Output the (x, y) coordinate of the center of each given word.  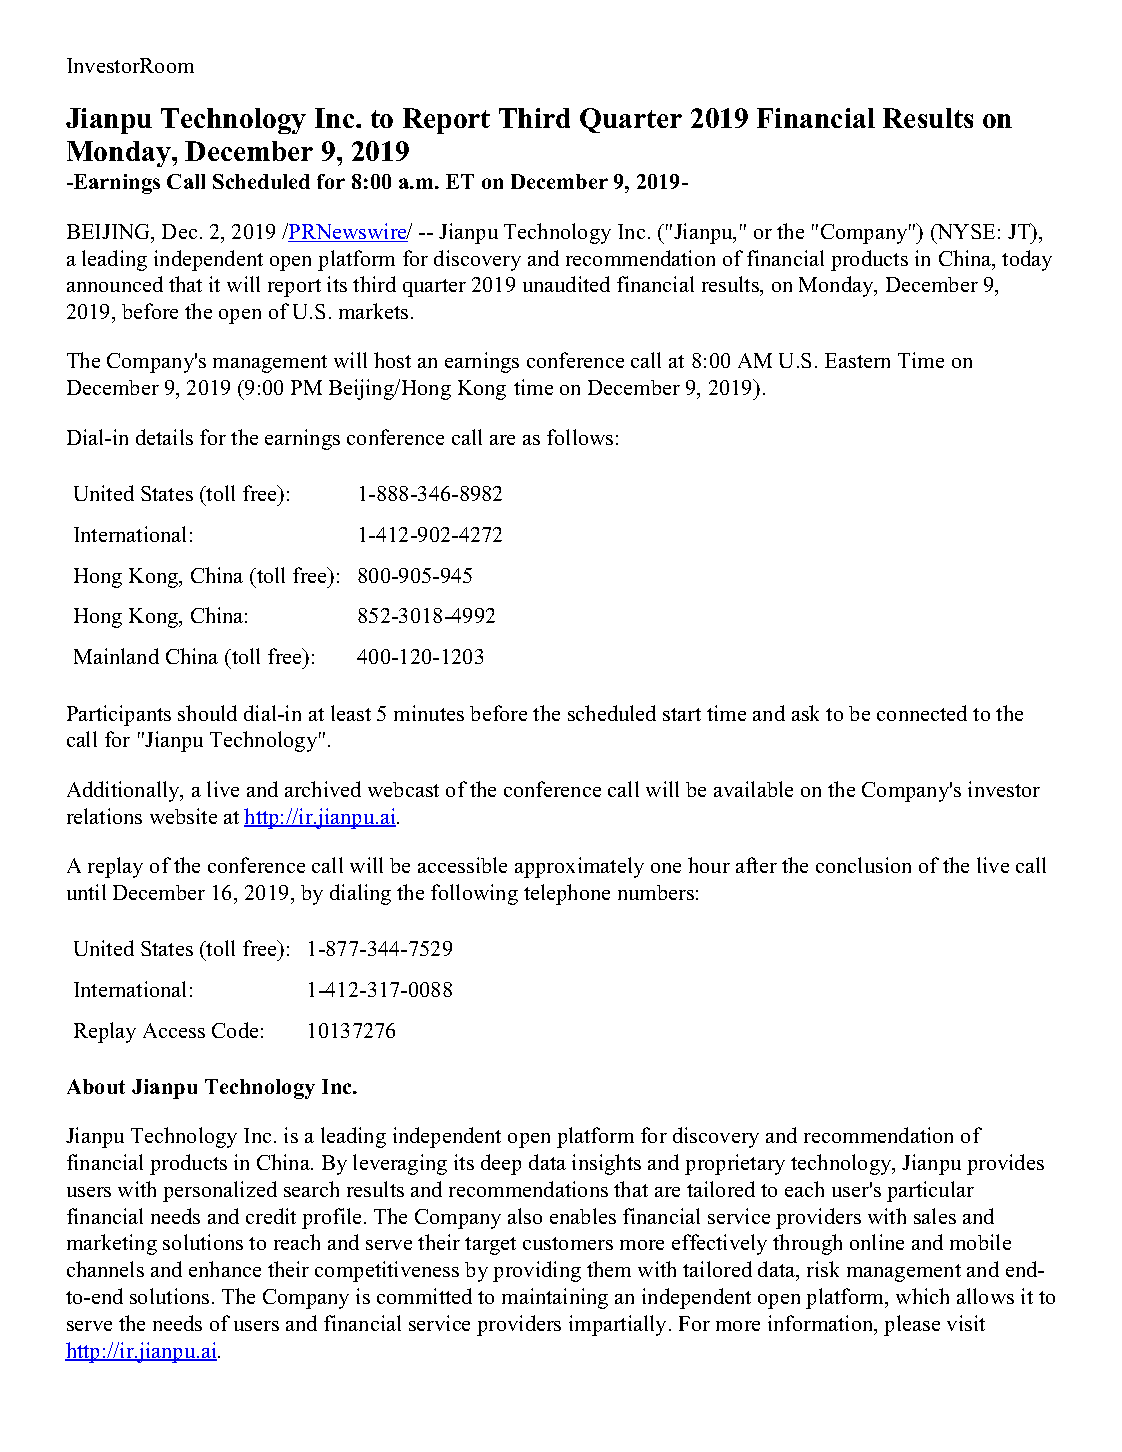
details (164, 437)
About (96, 1086)
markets (373, 311)
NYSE (965, 231)
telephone (567, 894)
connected (922, 713)
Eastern (857, 360)
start (682, 714)
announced (115, 284)
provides (1005, 1164)
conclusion (863, 865)
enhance (225, 1269)
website (183, 816)
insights (606, 1164)
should (207, 713)
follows (580, 437)
